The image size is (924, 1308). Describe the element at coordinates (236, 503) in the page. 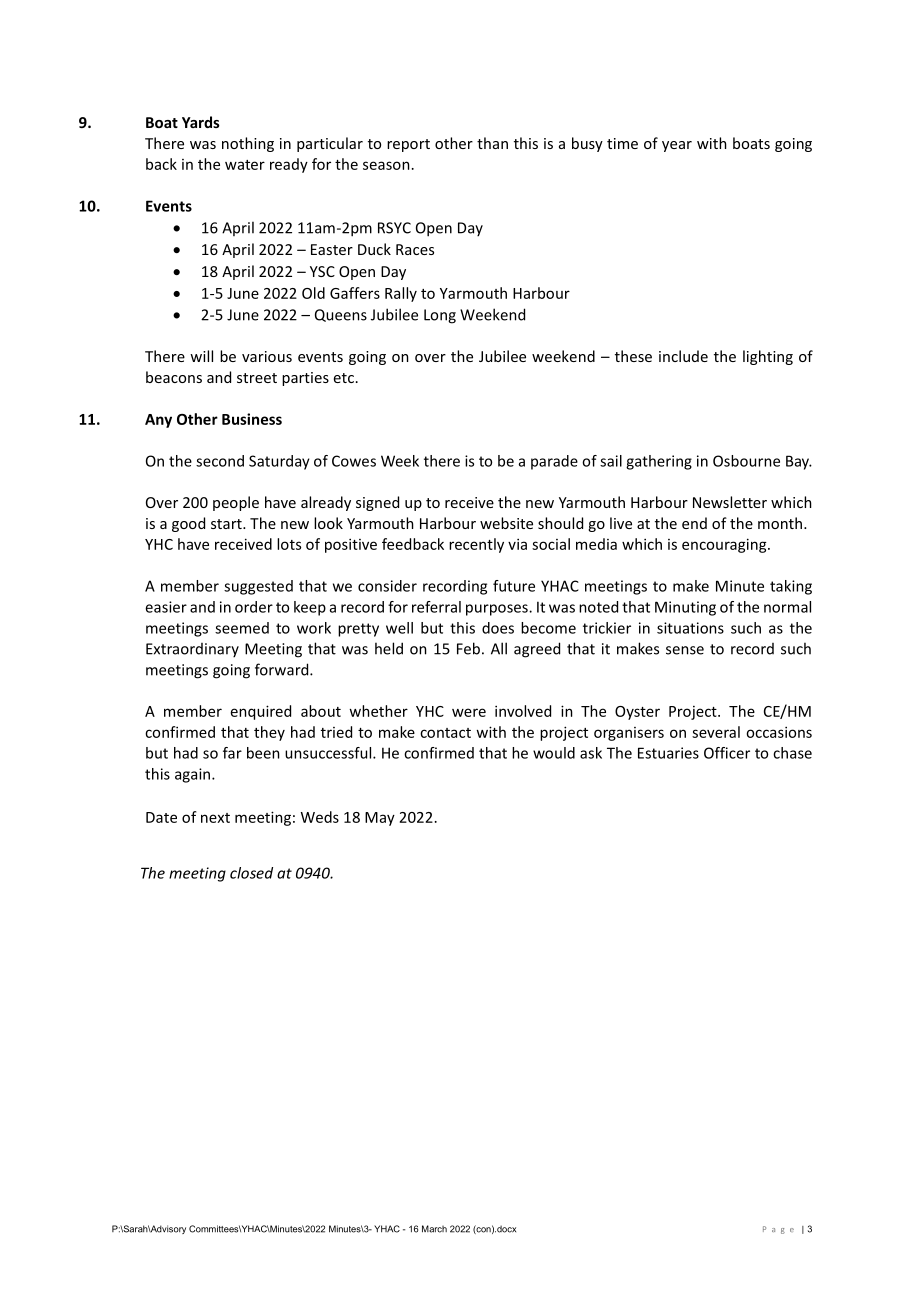

I see `people` at that location.
